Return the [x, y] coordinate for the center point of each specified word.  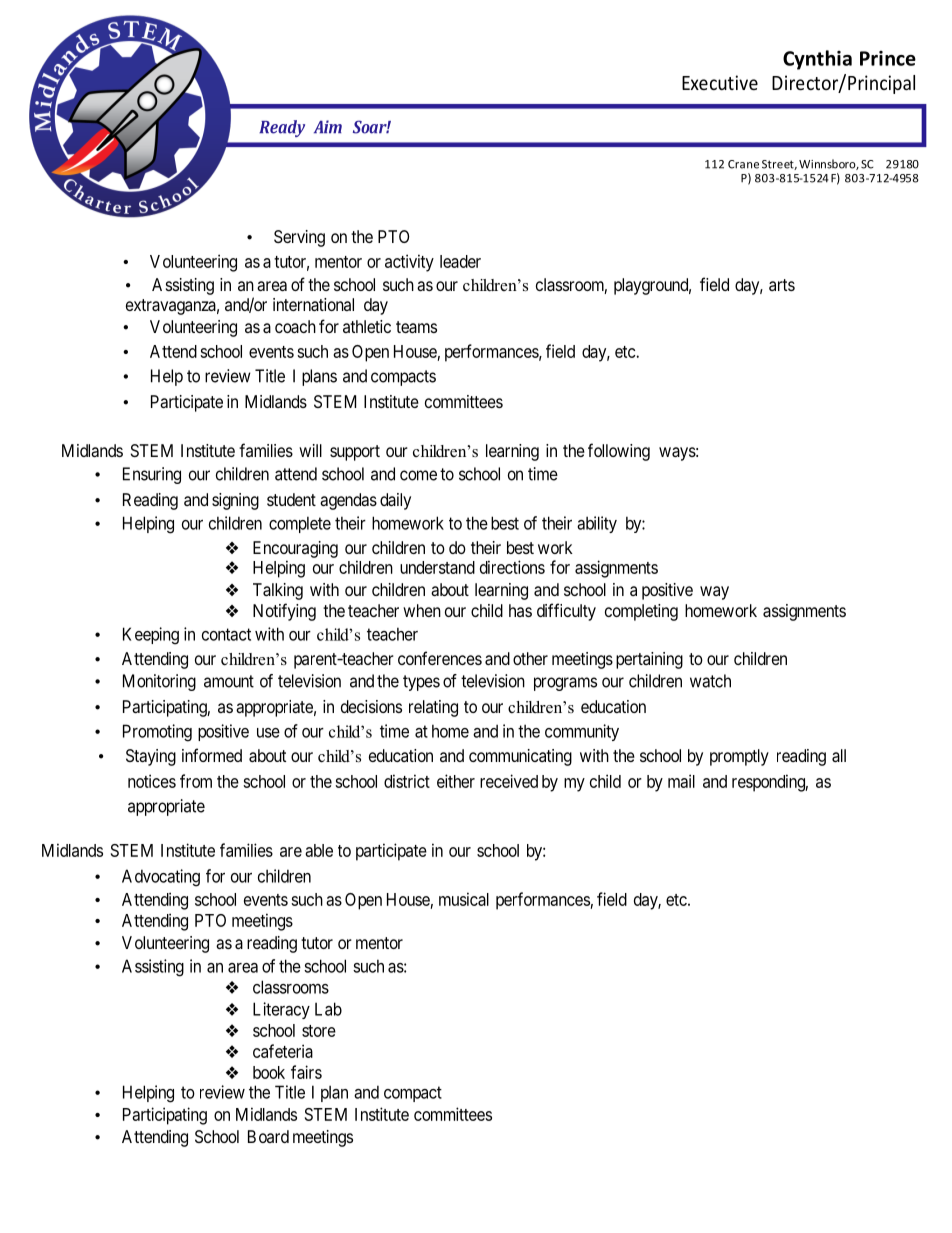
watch [710, 681]
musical [464, 899]
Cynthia [817, 60]
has [520, 610]
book [269, 1072]
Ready [282, 128]
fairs [306, 1072]
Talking [278, 591]
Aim [328, 126]
